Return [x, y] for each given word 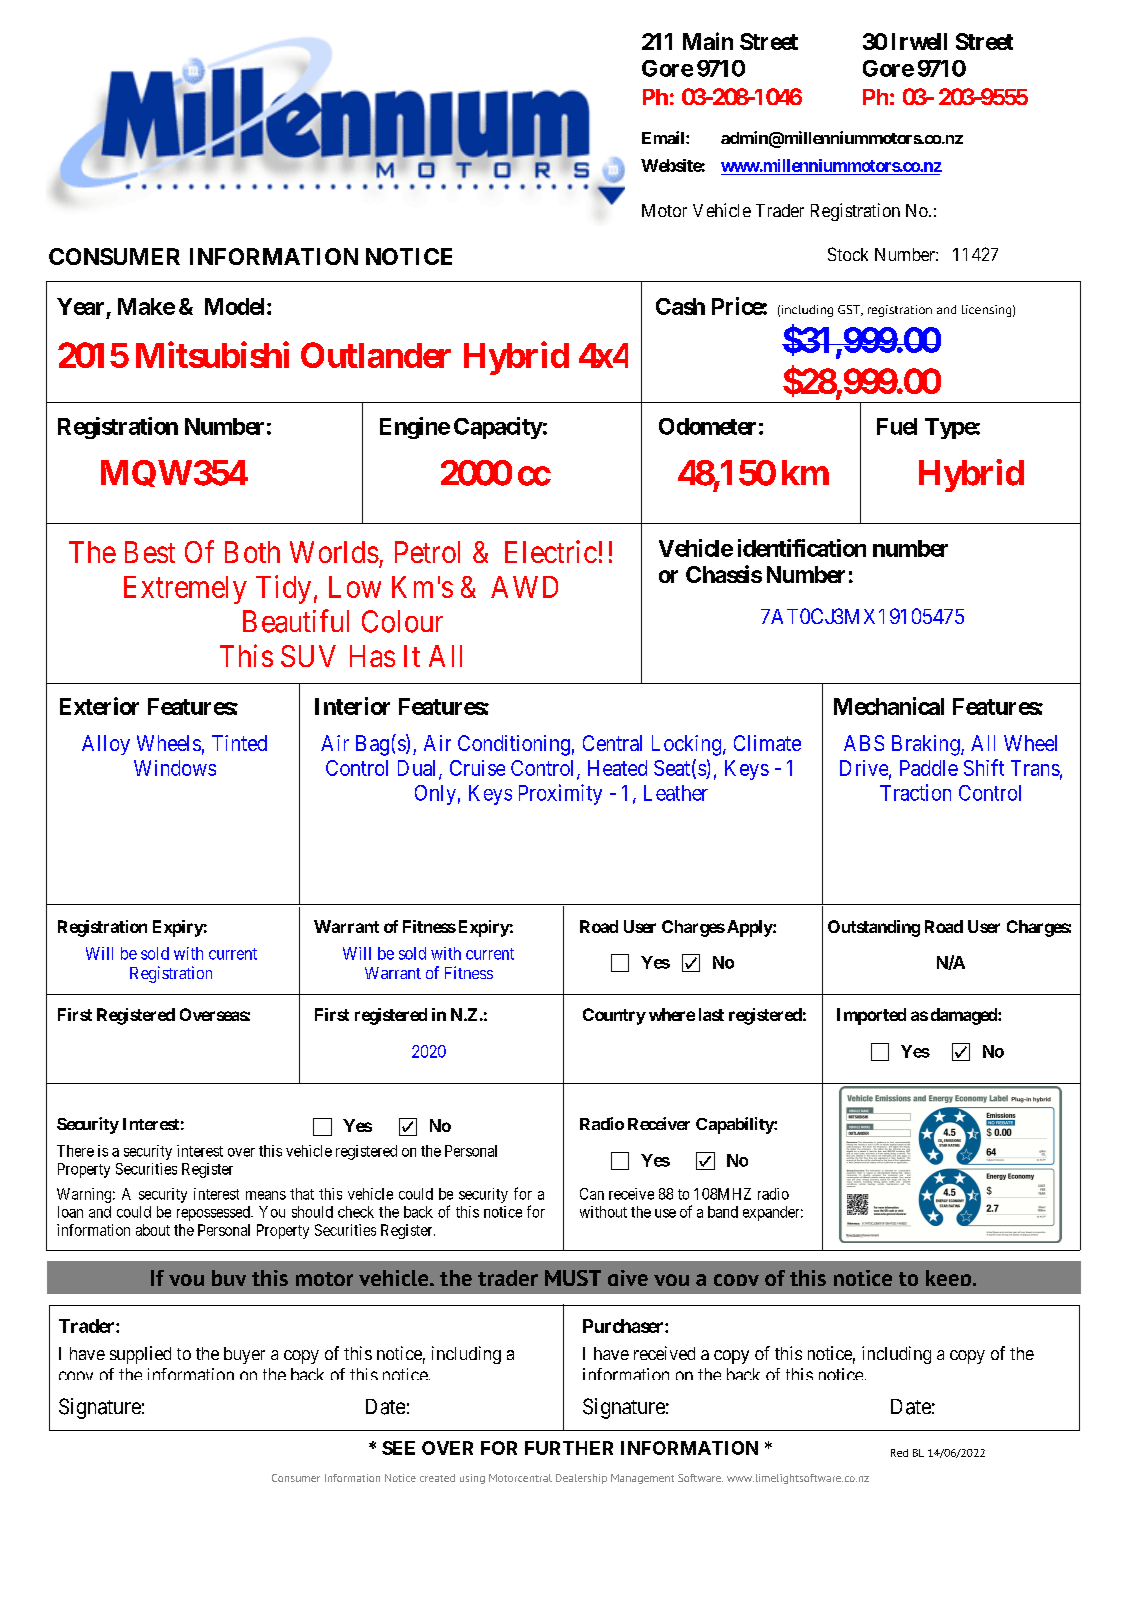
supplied [140, 1355]
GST [850, 310]
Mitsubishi [212, 354]
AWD [524, 587]
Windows [175, 768]
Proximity [560, 794]
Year [80, 306]
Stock [848, 254]
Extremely [185, 590]
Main [708, 41]
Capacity [498, 428]
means [266, 1195]
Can [592, 1194]
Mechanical [889, 706]
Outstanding [874, 928]
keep [950, 1278]
